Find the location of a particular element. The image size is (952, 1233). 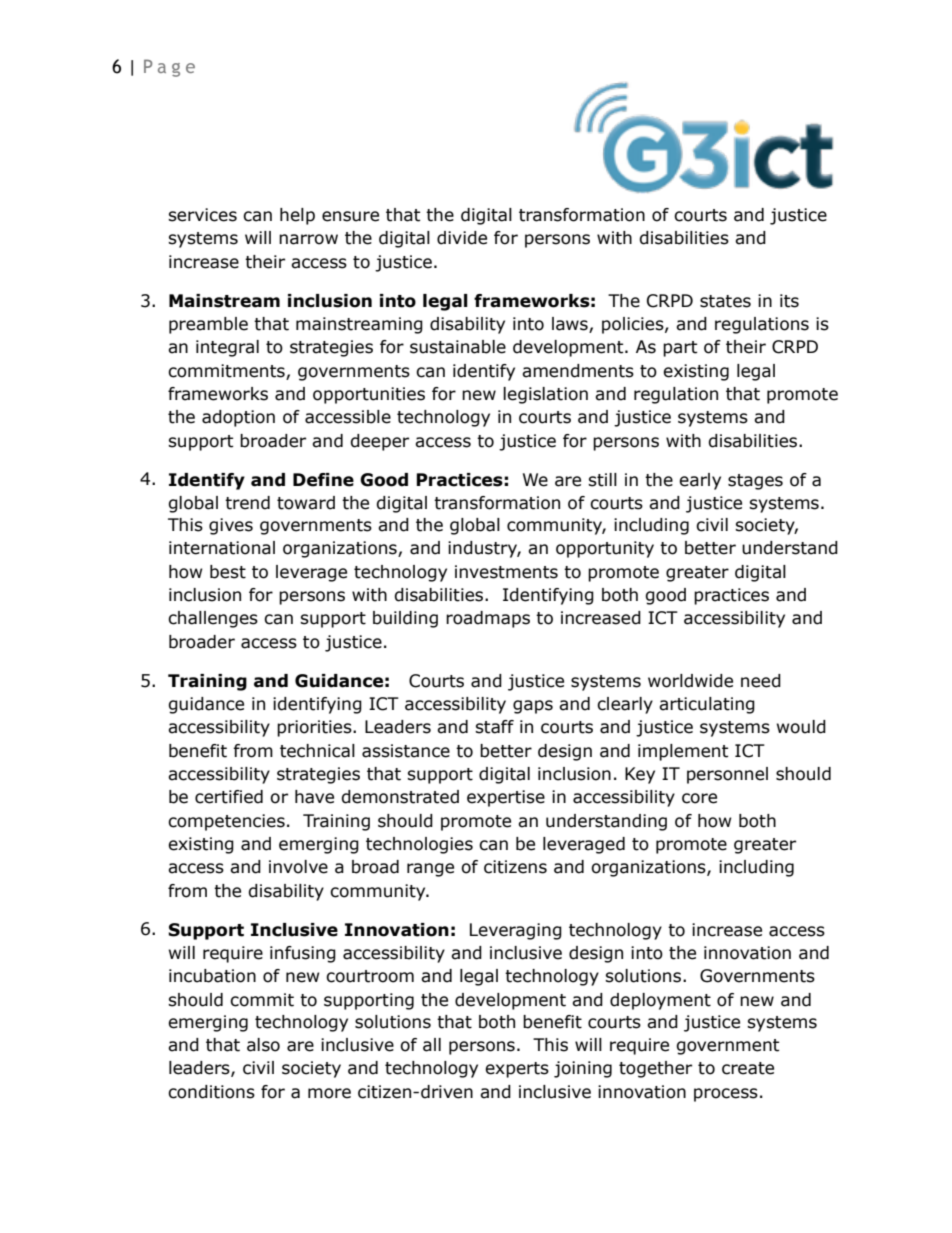

Page is located at coordinates (169, 68).
